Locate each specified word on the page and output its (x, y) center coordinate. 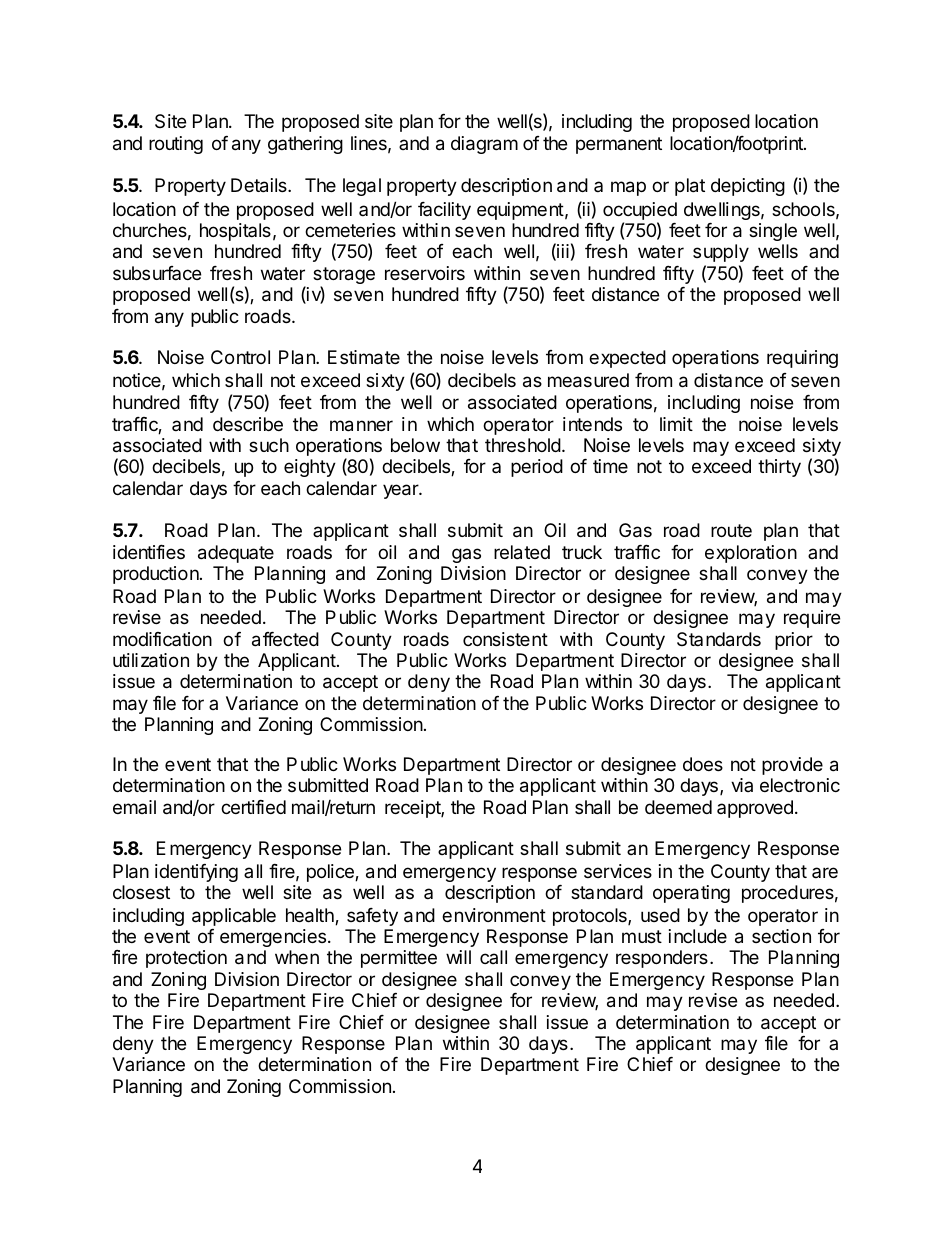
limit (676, 424)
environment (494, 915)
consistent (505, 639)
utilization (151, 660)
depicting (748, 187)
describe (248, 424)
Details (260, 185)
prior (794, 641)
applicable (234, 917)
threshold (523, 445)
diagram (484, 145)
